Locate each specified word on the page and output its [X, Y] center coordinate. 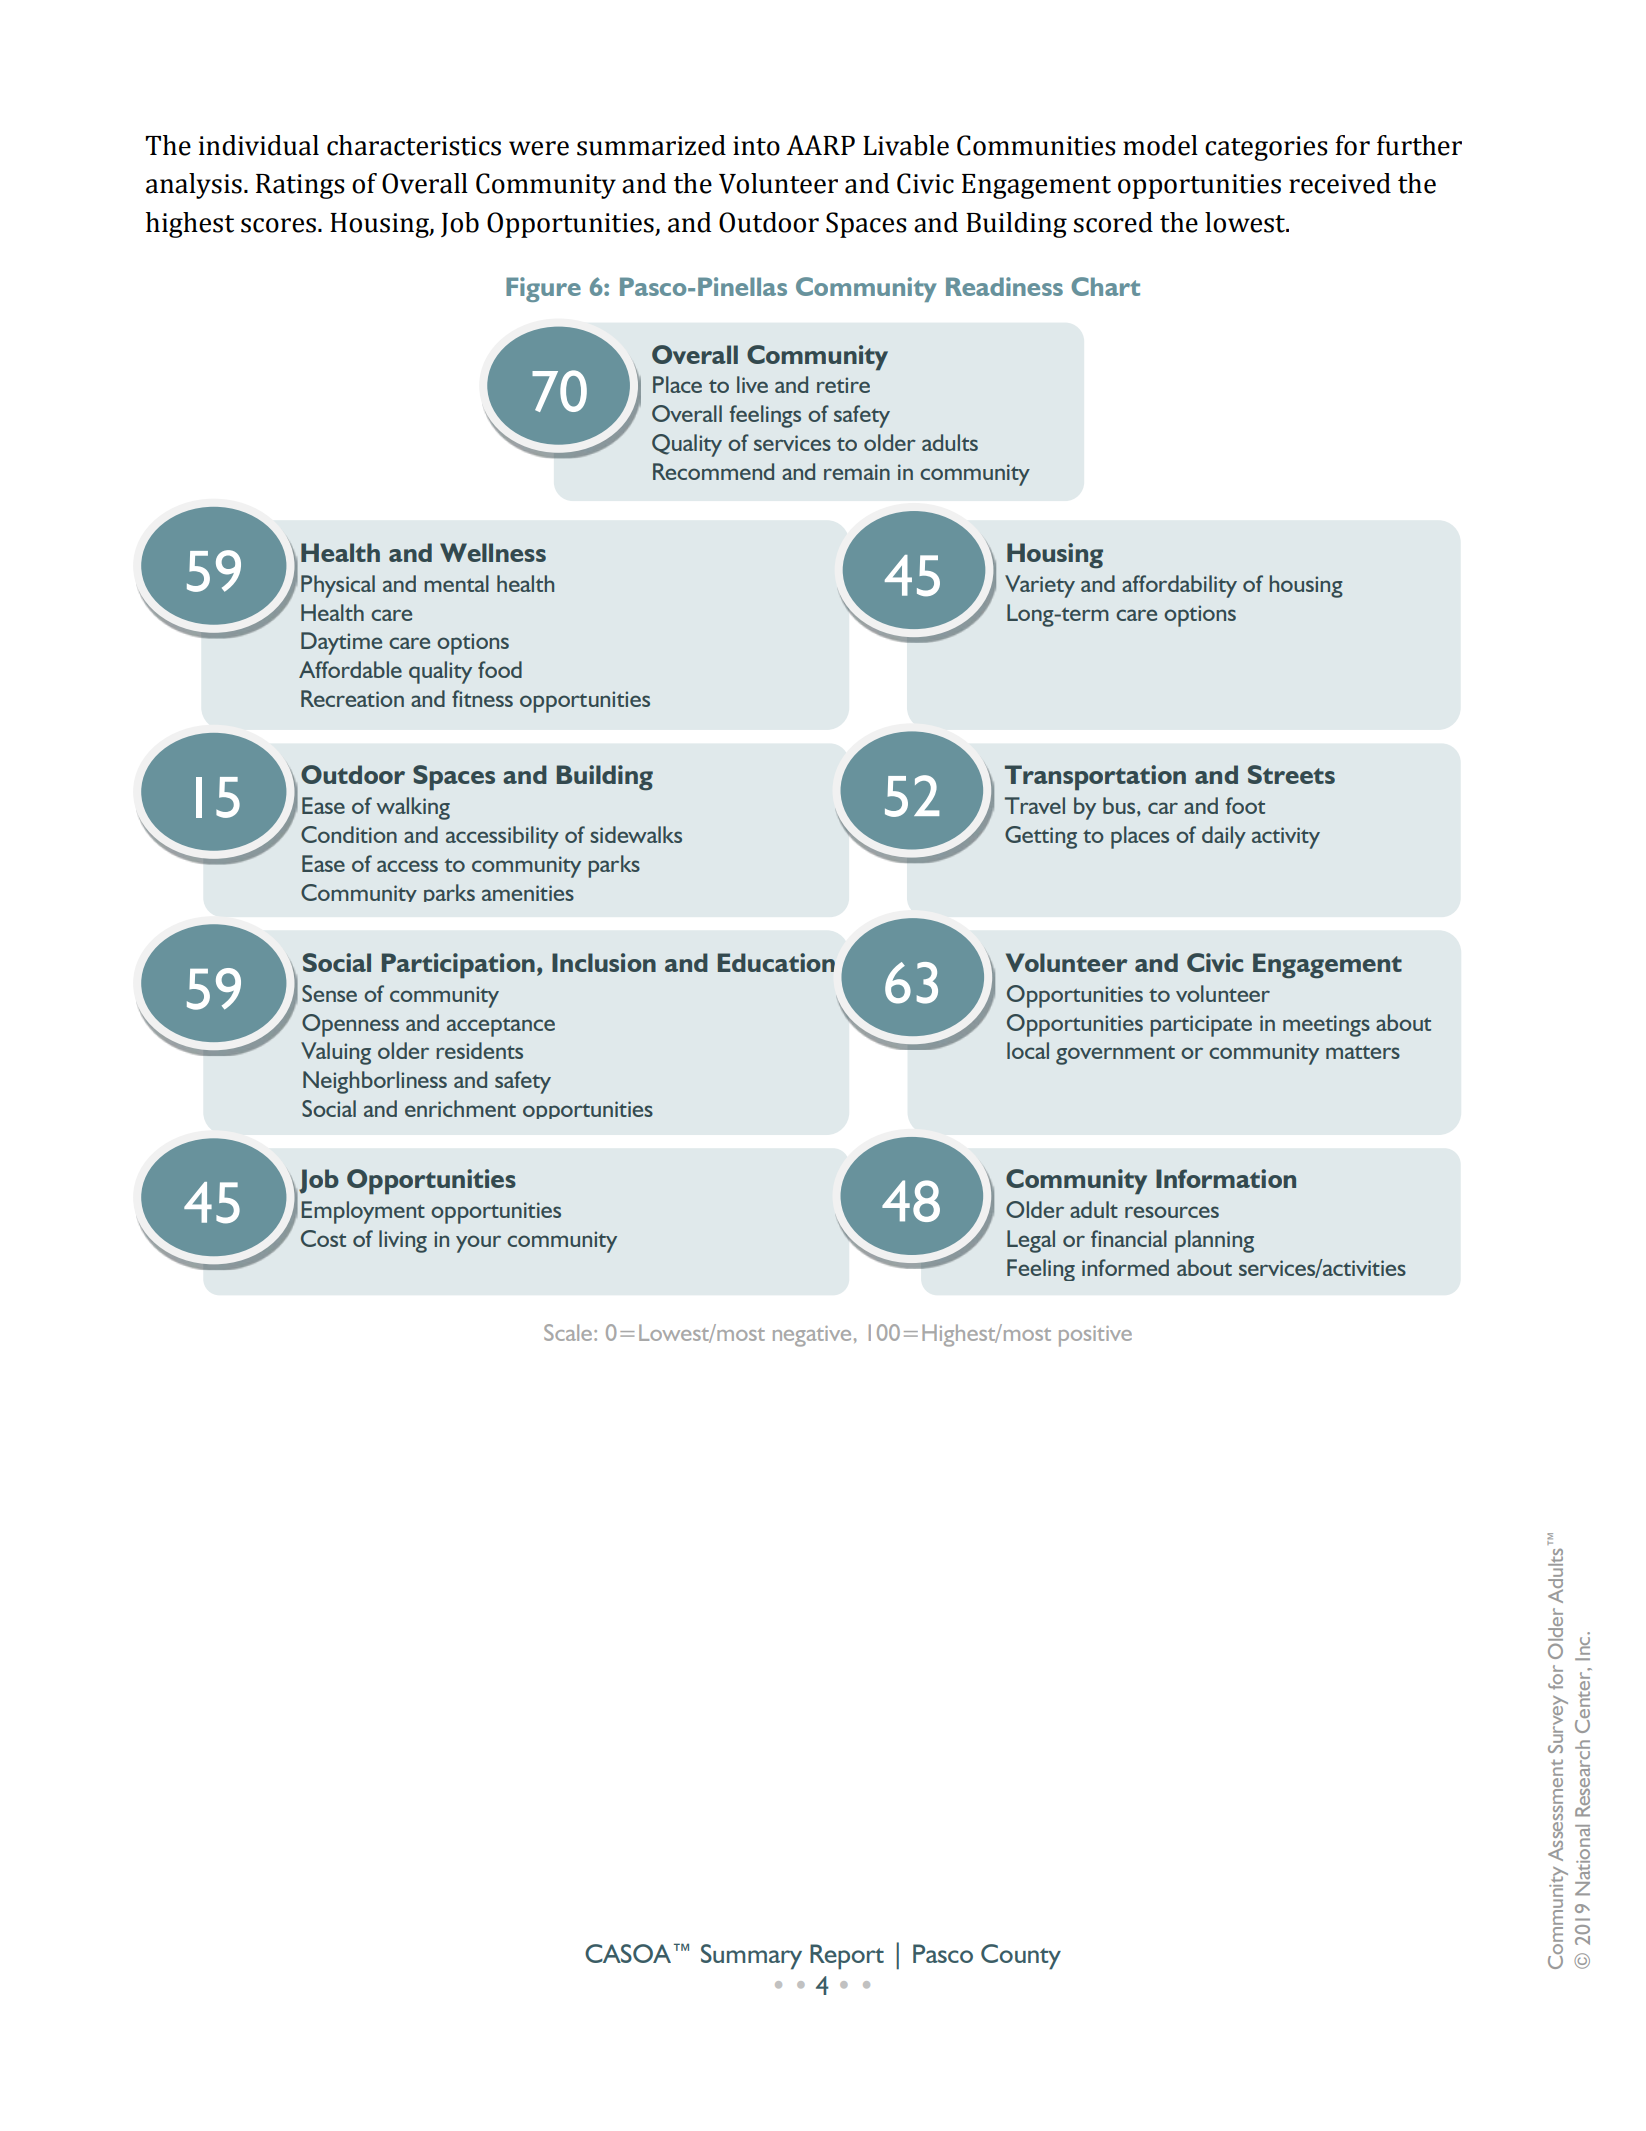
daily [1224, 837]
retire [843, 385]
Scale [569, 1332]
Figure [543, 289]
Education [776, 962]
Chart [1105, 286]
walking [413, 808]
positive [1095, 1336]
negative [812, 1336]
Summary [751, 1957]
